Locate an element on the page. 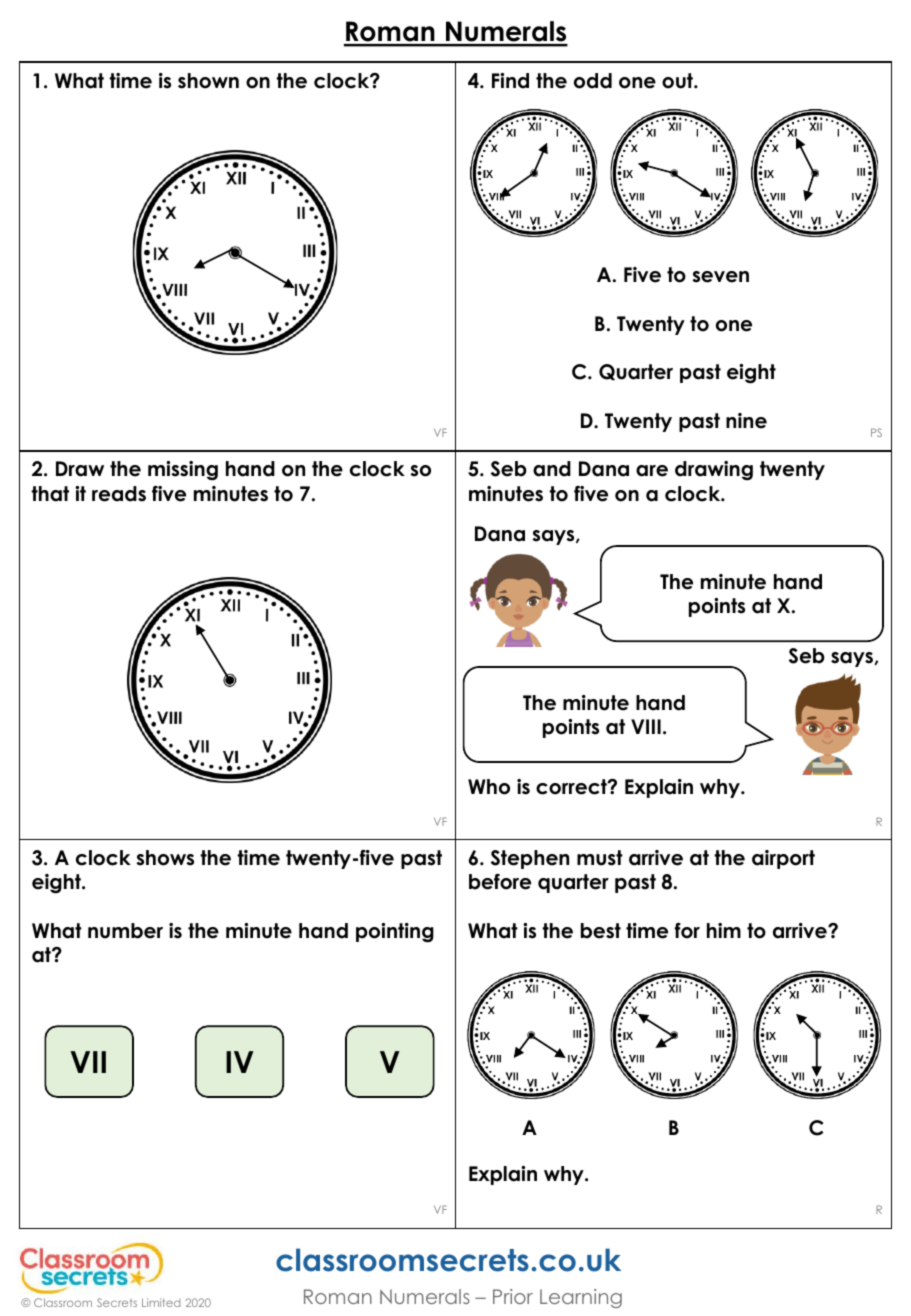 The image size is (911, 1316). pointing is located at coordinates (395, 932).
